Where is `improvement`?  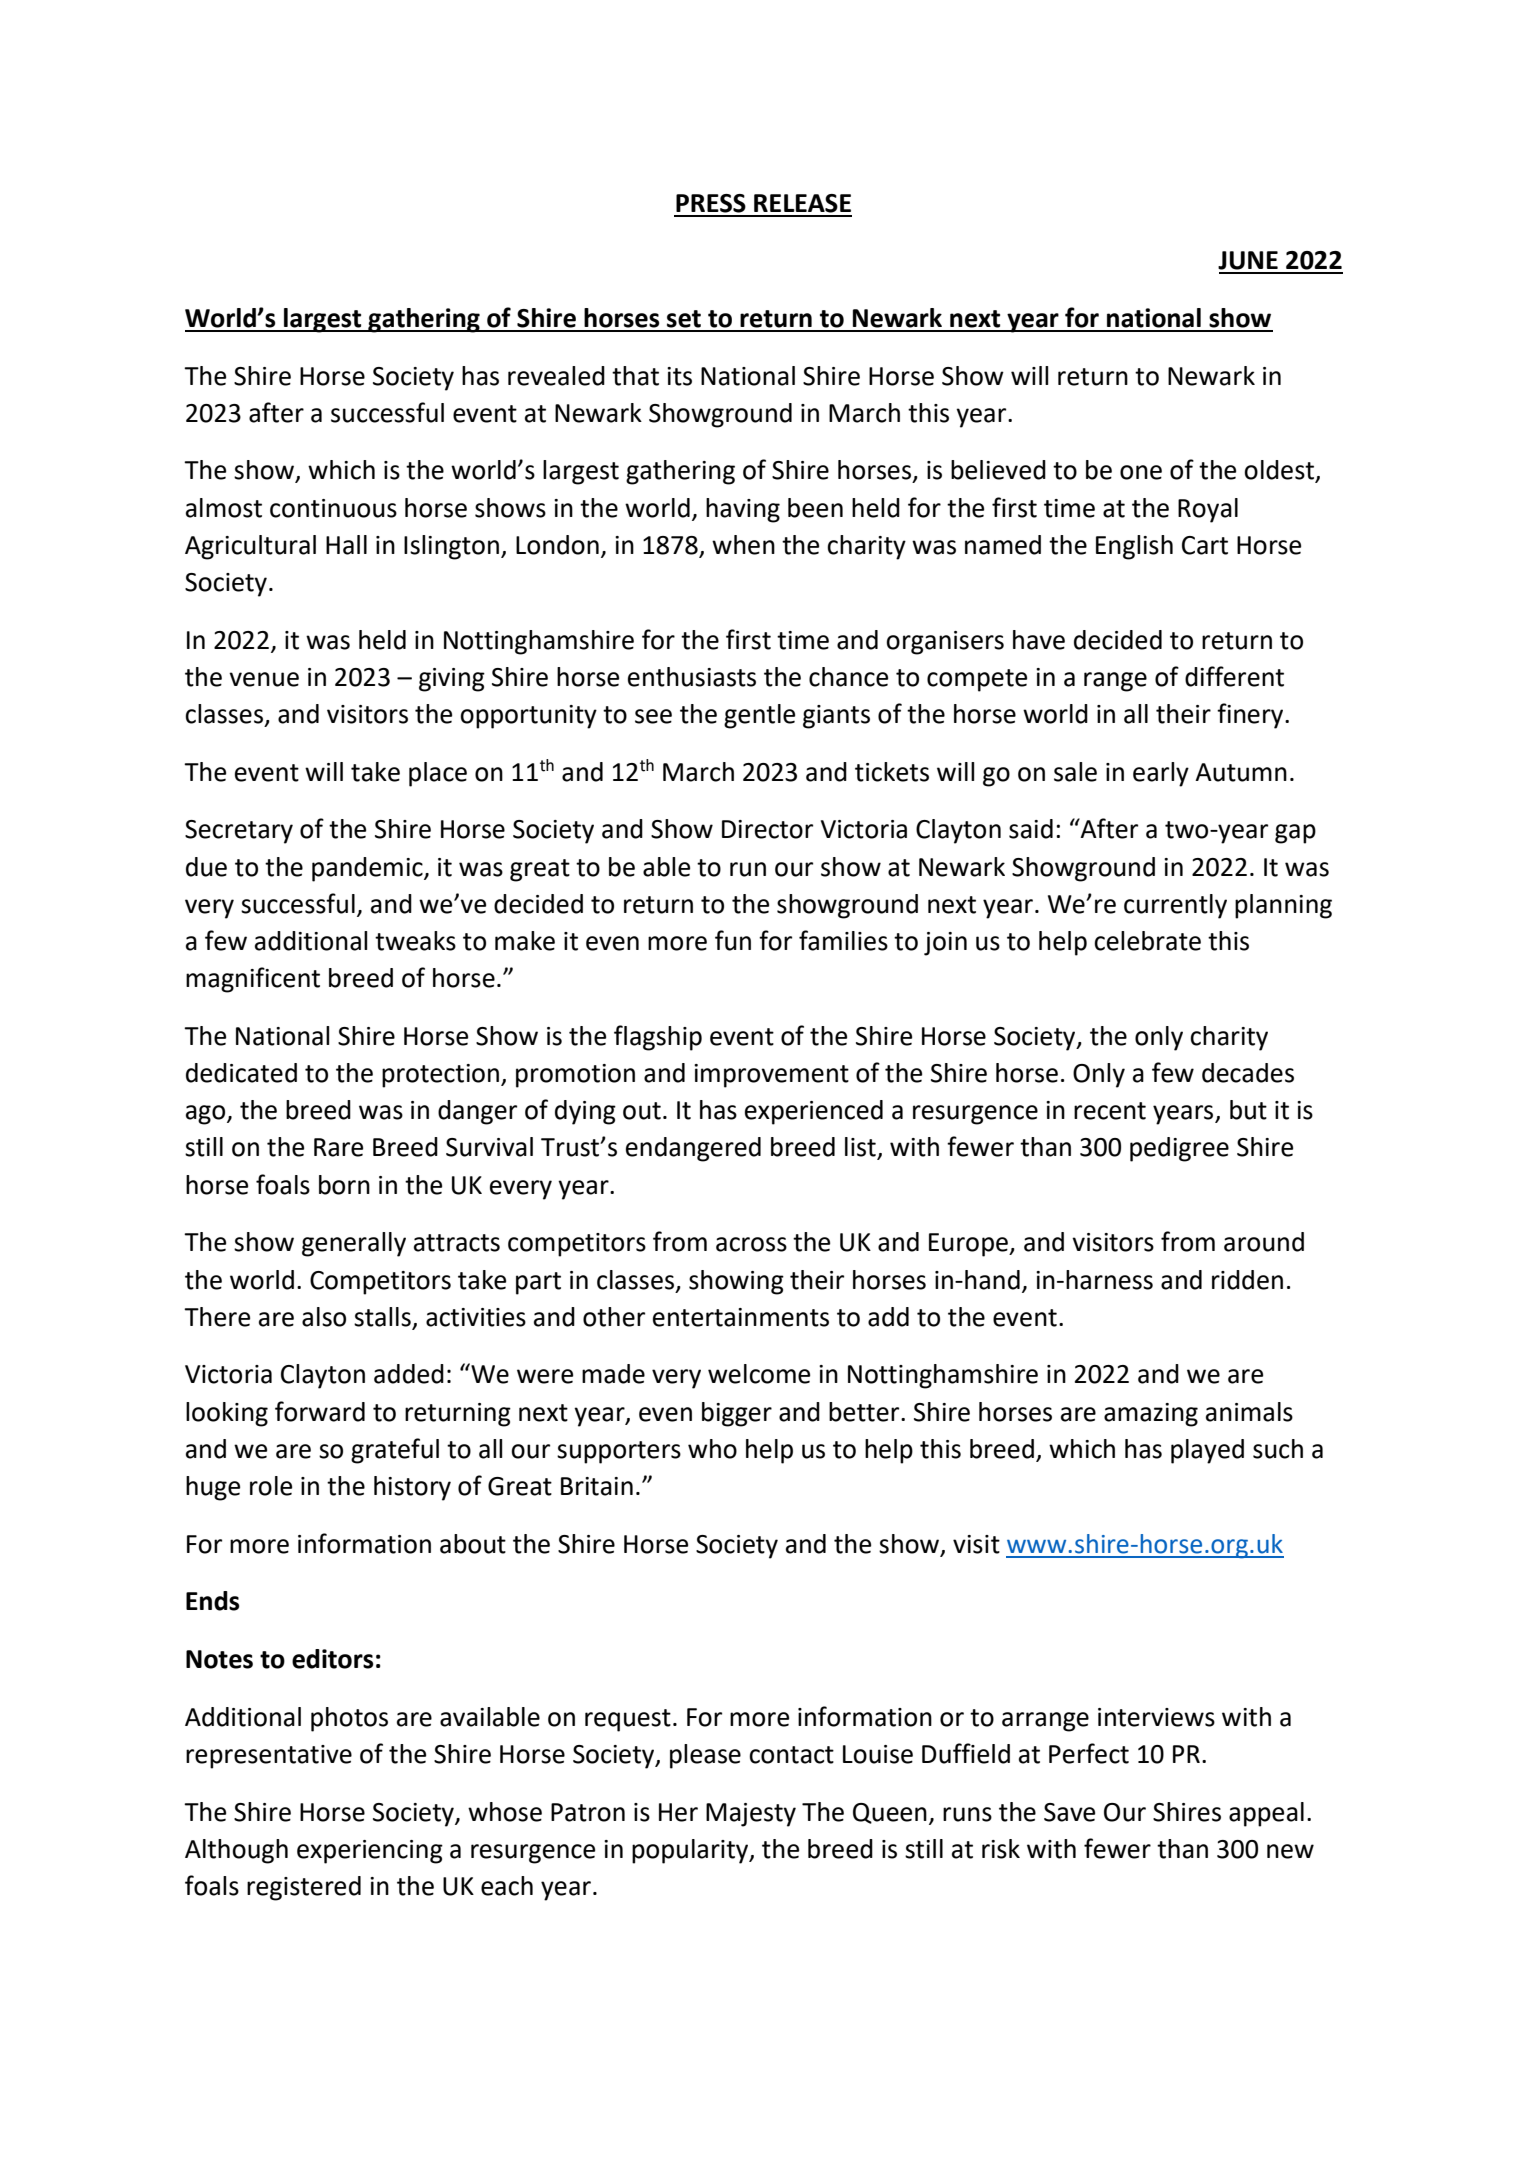
improvement is located at coordinates (771, 1076).
